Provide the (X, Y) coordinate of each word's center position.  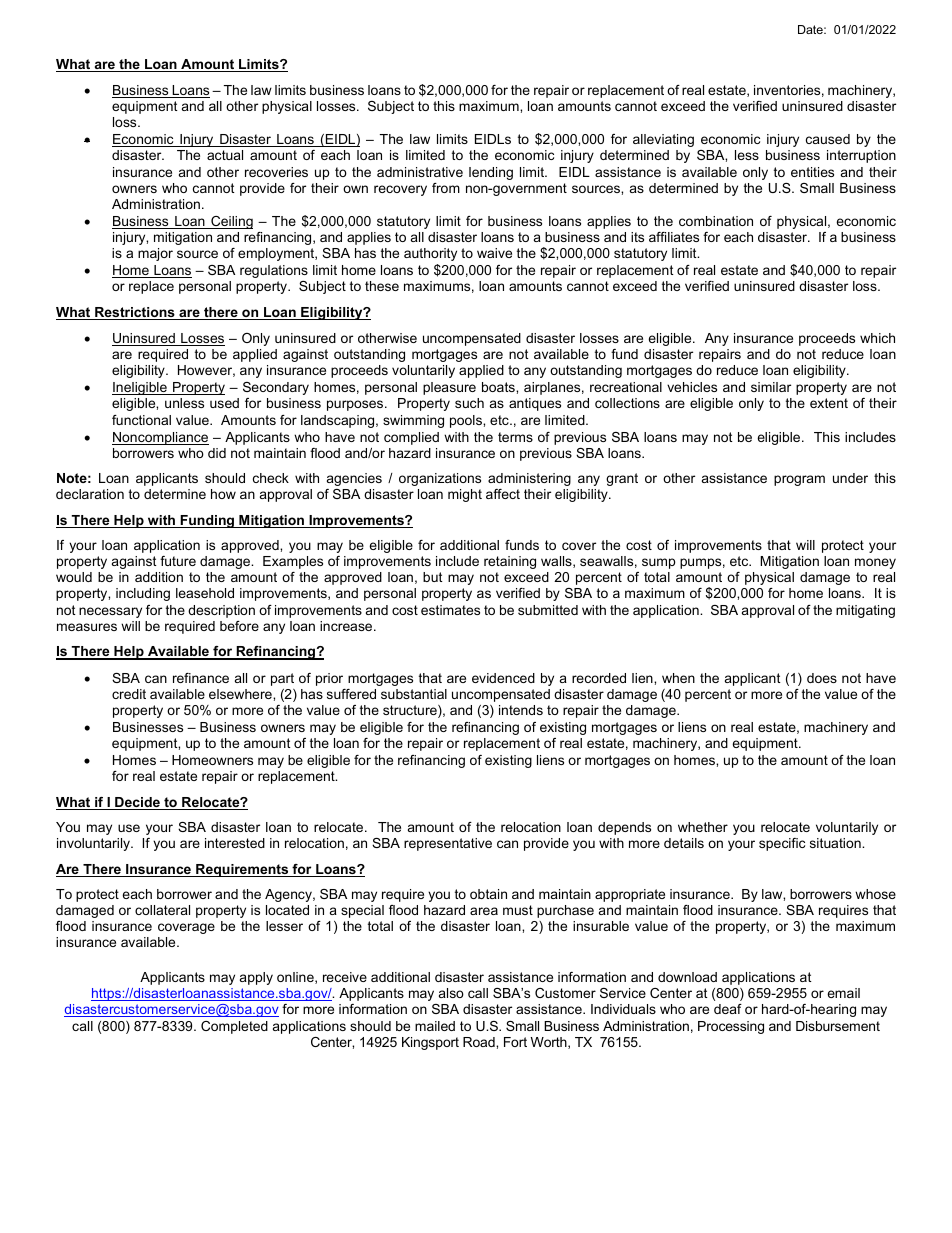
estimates (450, 610)
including (143, 594)
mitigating (865, 611)
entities (812, 172)
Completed (234, 1027)
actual (225, 155)
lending (491, 173)
